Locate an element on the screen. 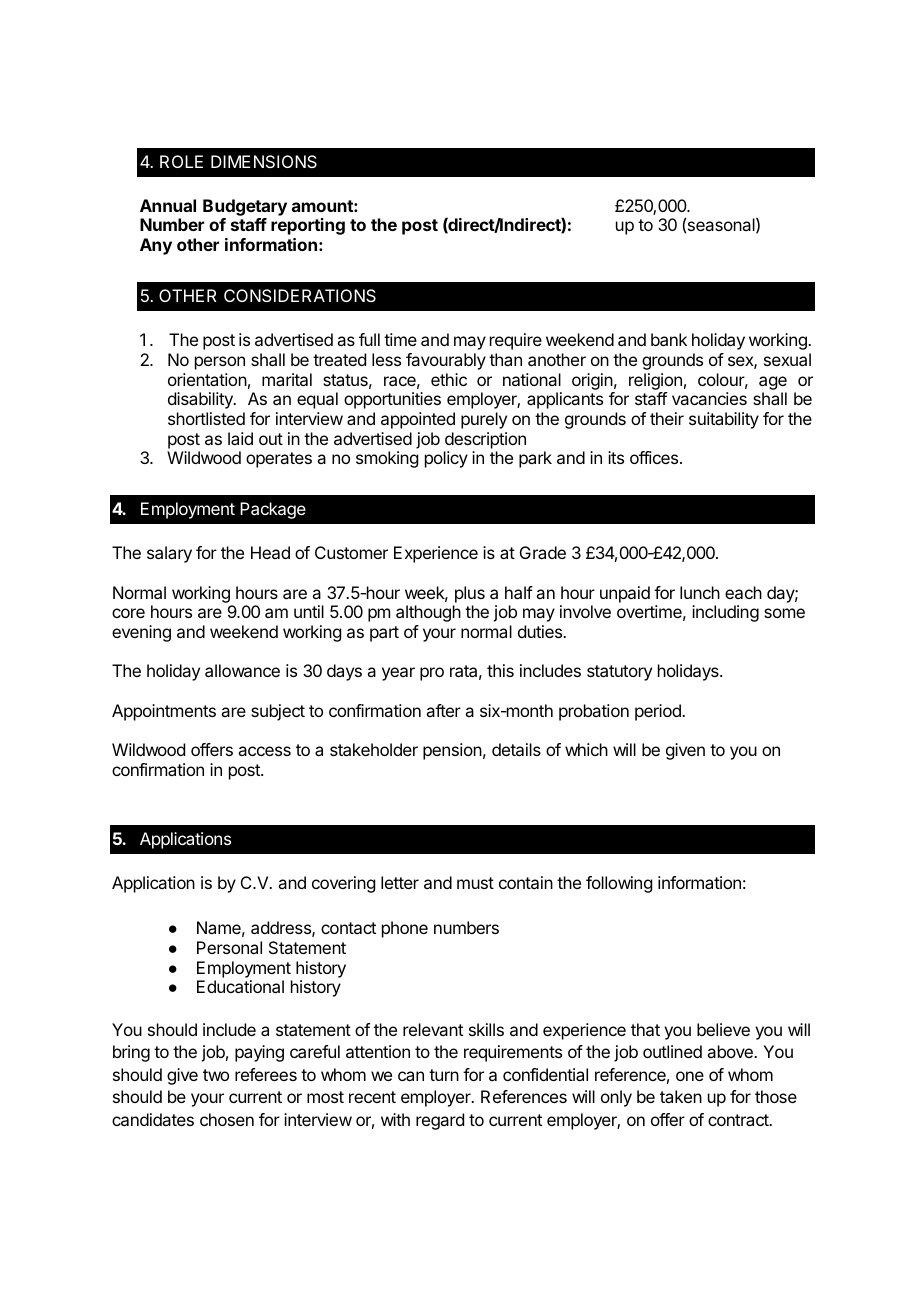  bank is located at coordinates (669, 339).
